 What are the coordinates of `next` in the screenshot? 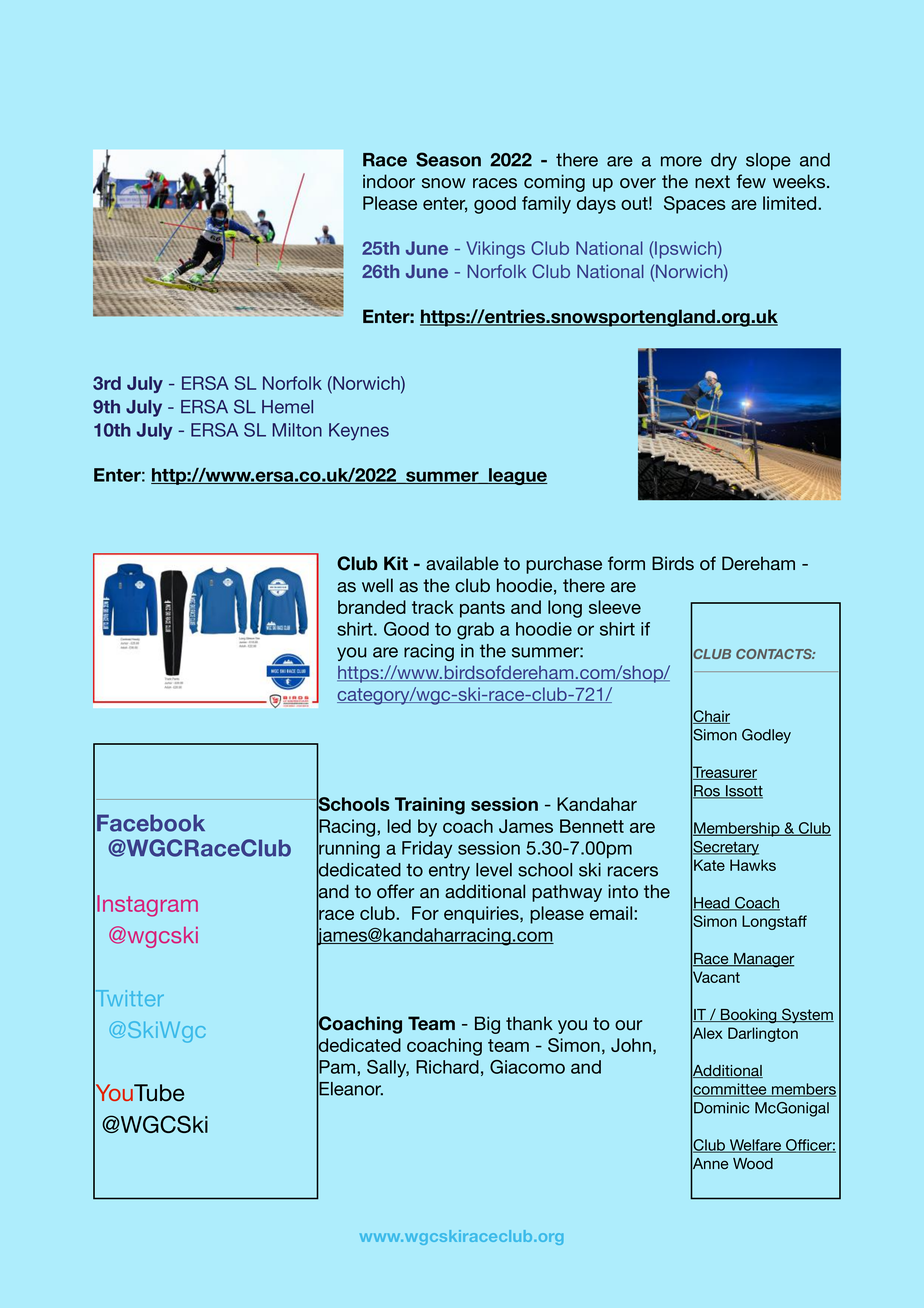 It's located at (712, 181).
